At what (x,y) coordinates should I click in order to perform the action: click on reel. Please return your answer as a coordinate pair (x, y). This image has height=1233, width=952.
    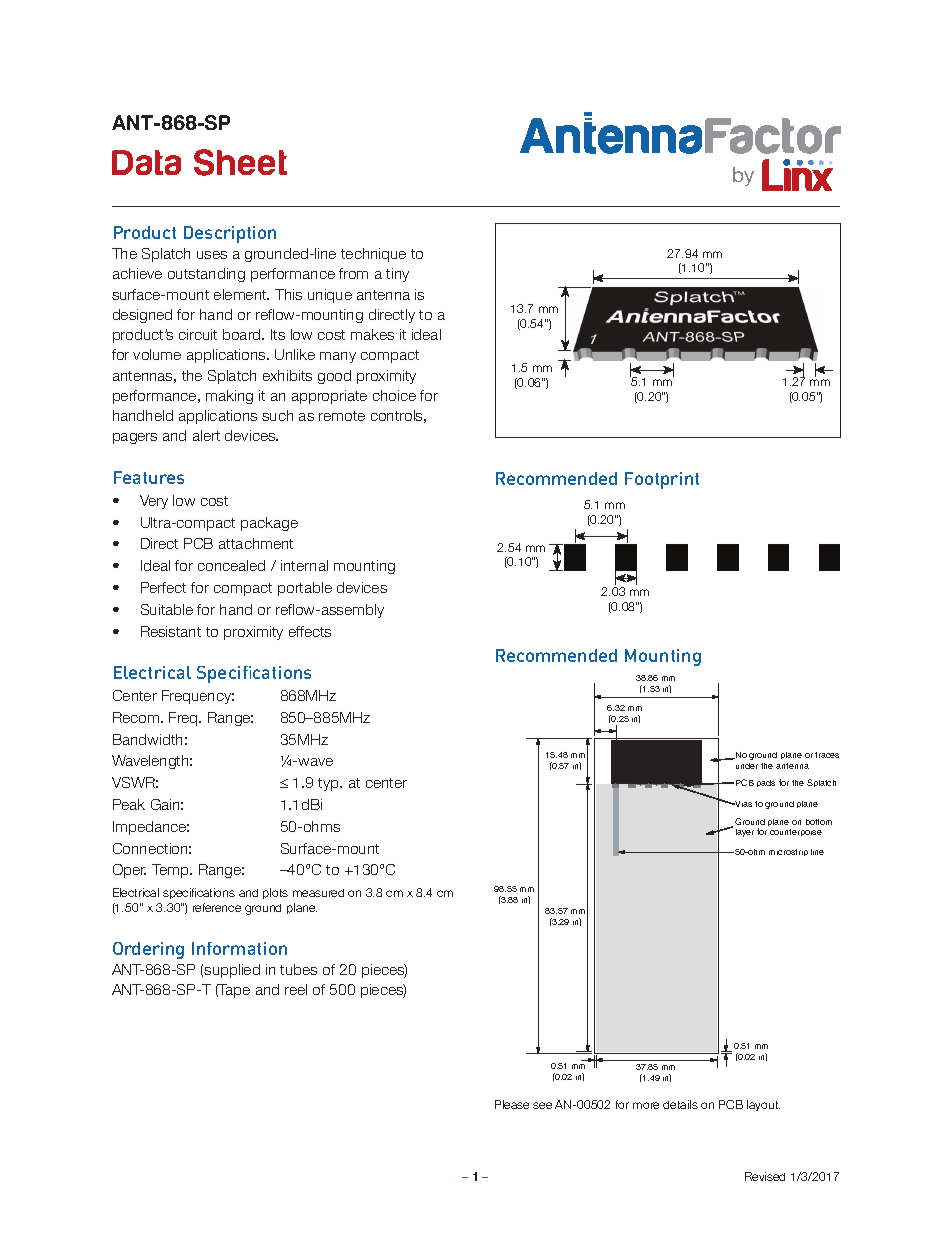
    Looking at the image, I should click on (296, 989).
